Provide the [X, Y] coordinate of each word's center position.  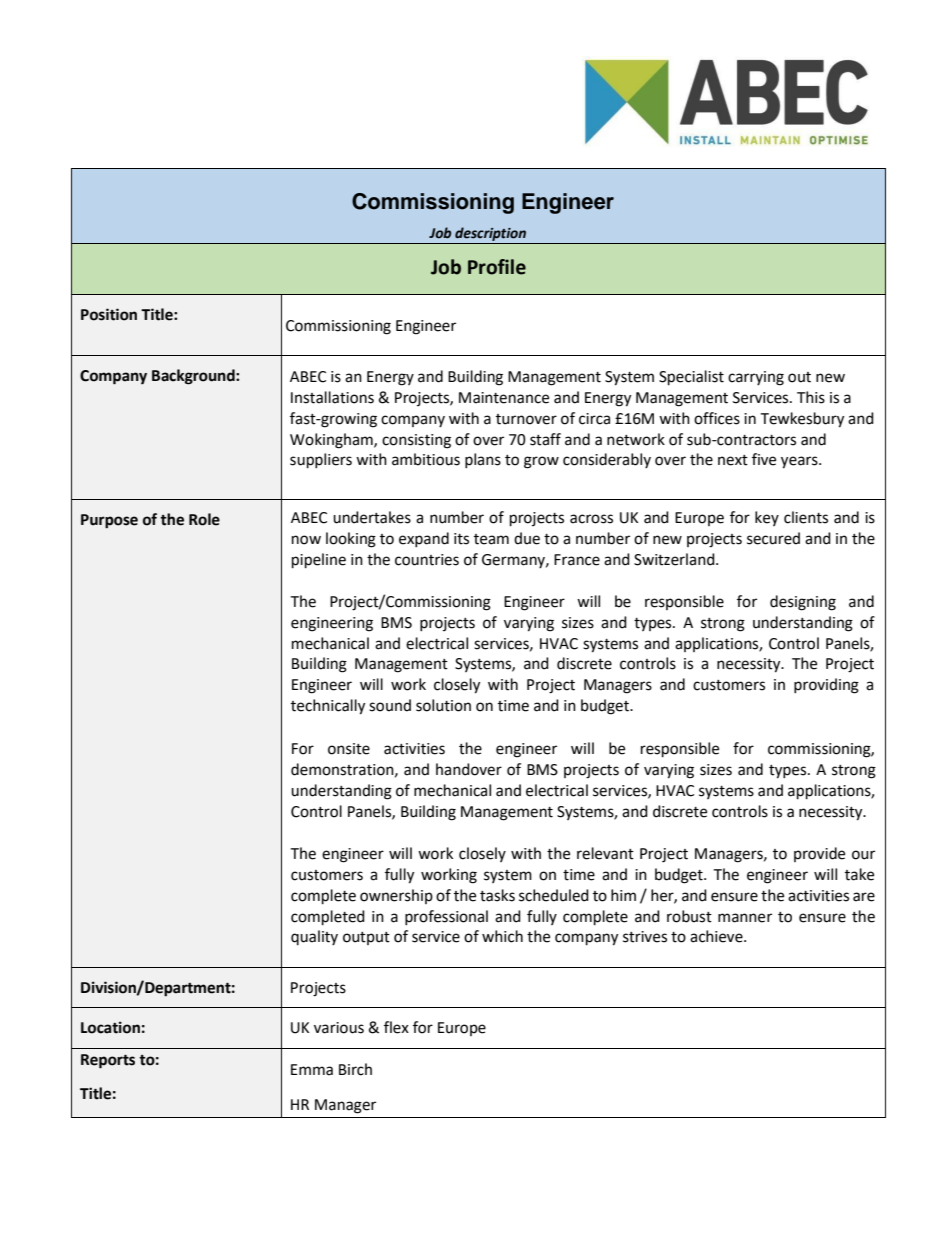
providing [826, 686]
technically [328, 707]
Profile [497, 267]
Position [109, 314]
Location [110, 1027]
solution [443, 705]
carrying [756, 378]
